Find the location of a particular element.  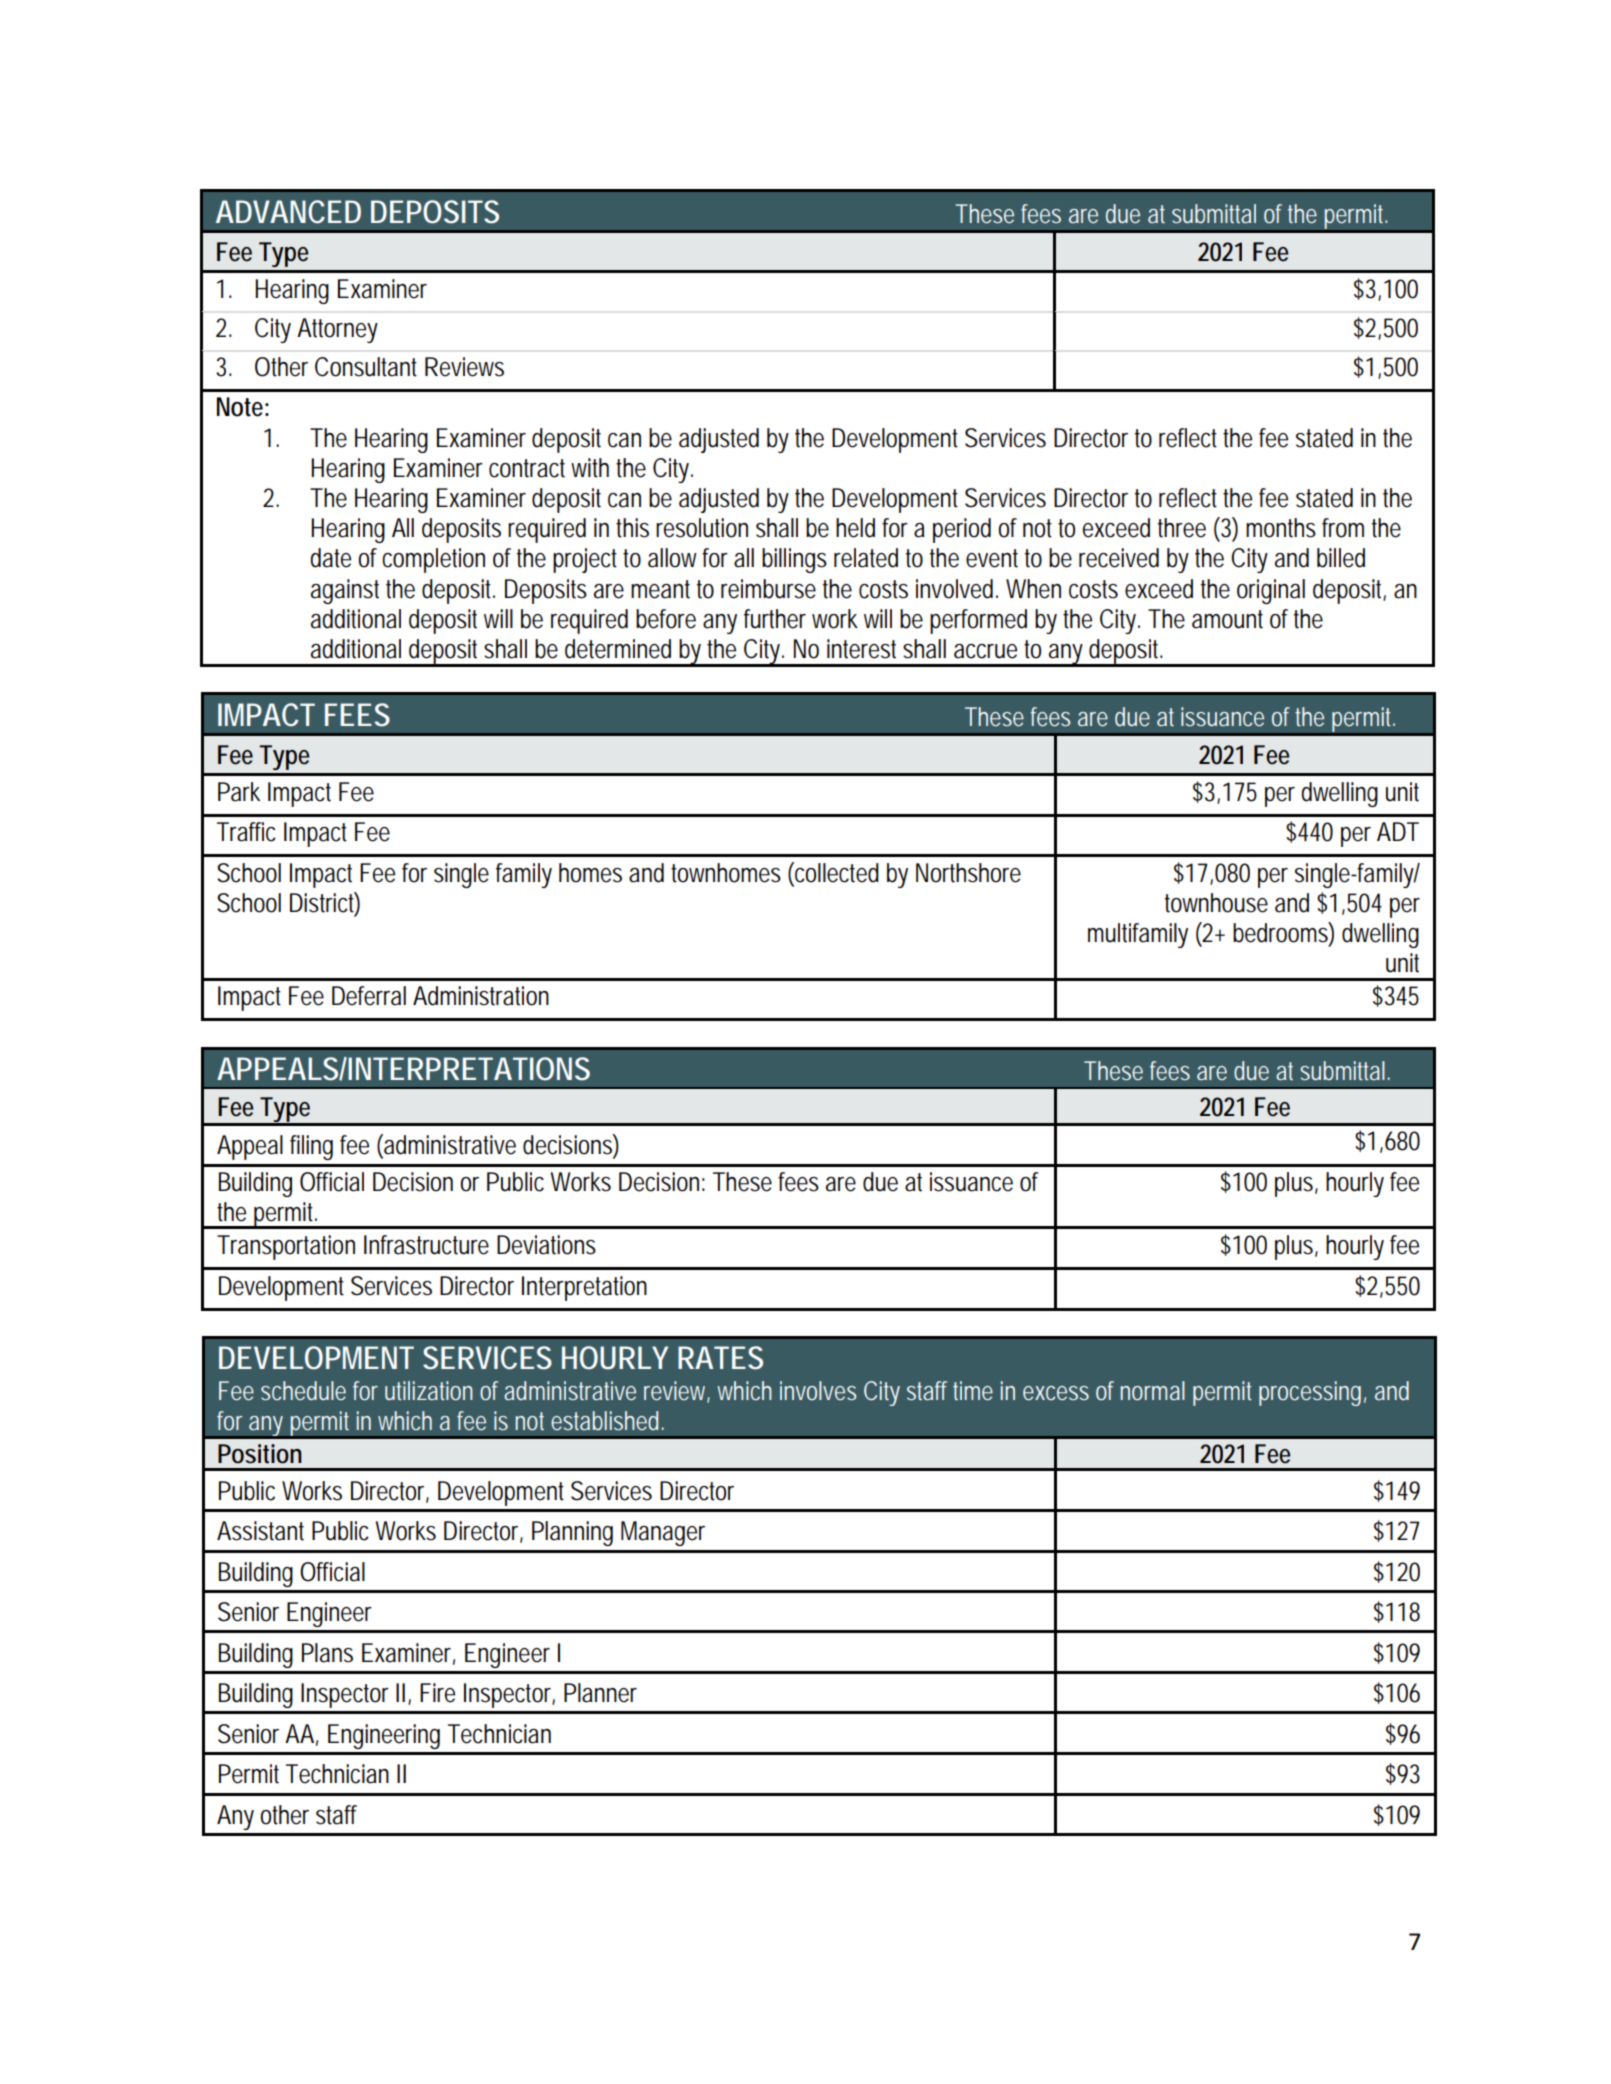

Plans is located at coordinates (327, 1653).
